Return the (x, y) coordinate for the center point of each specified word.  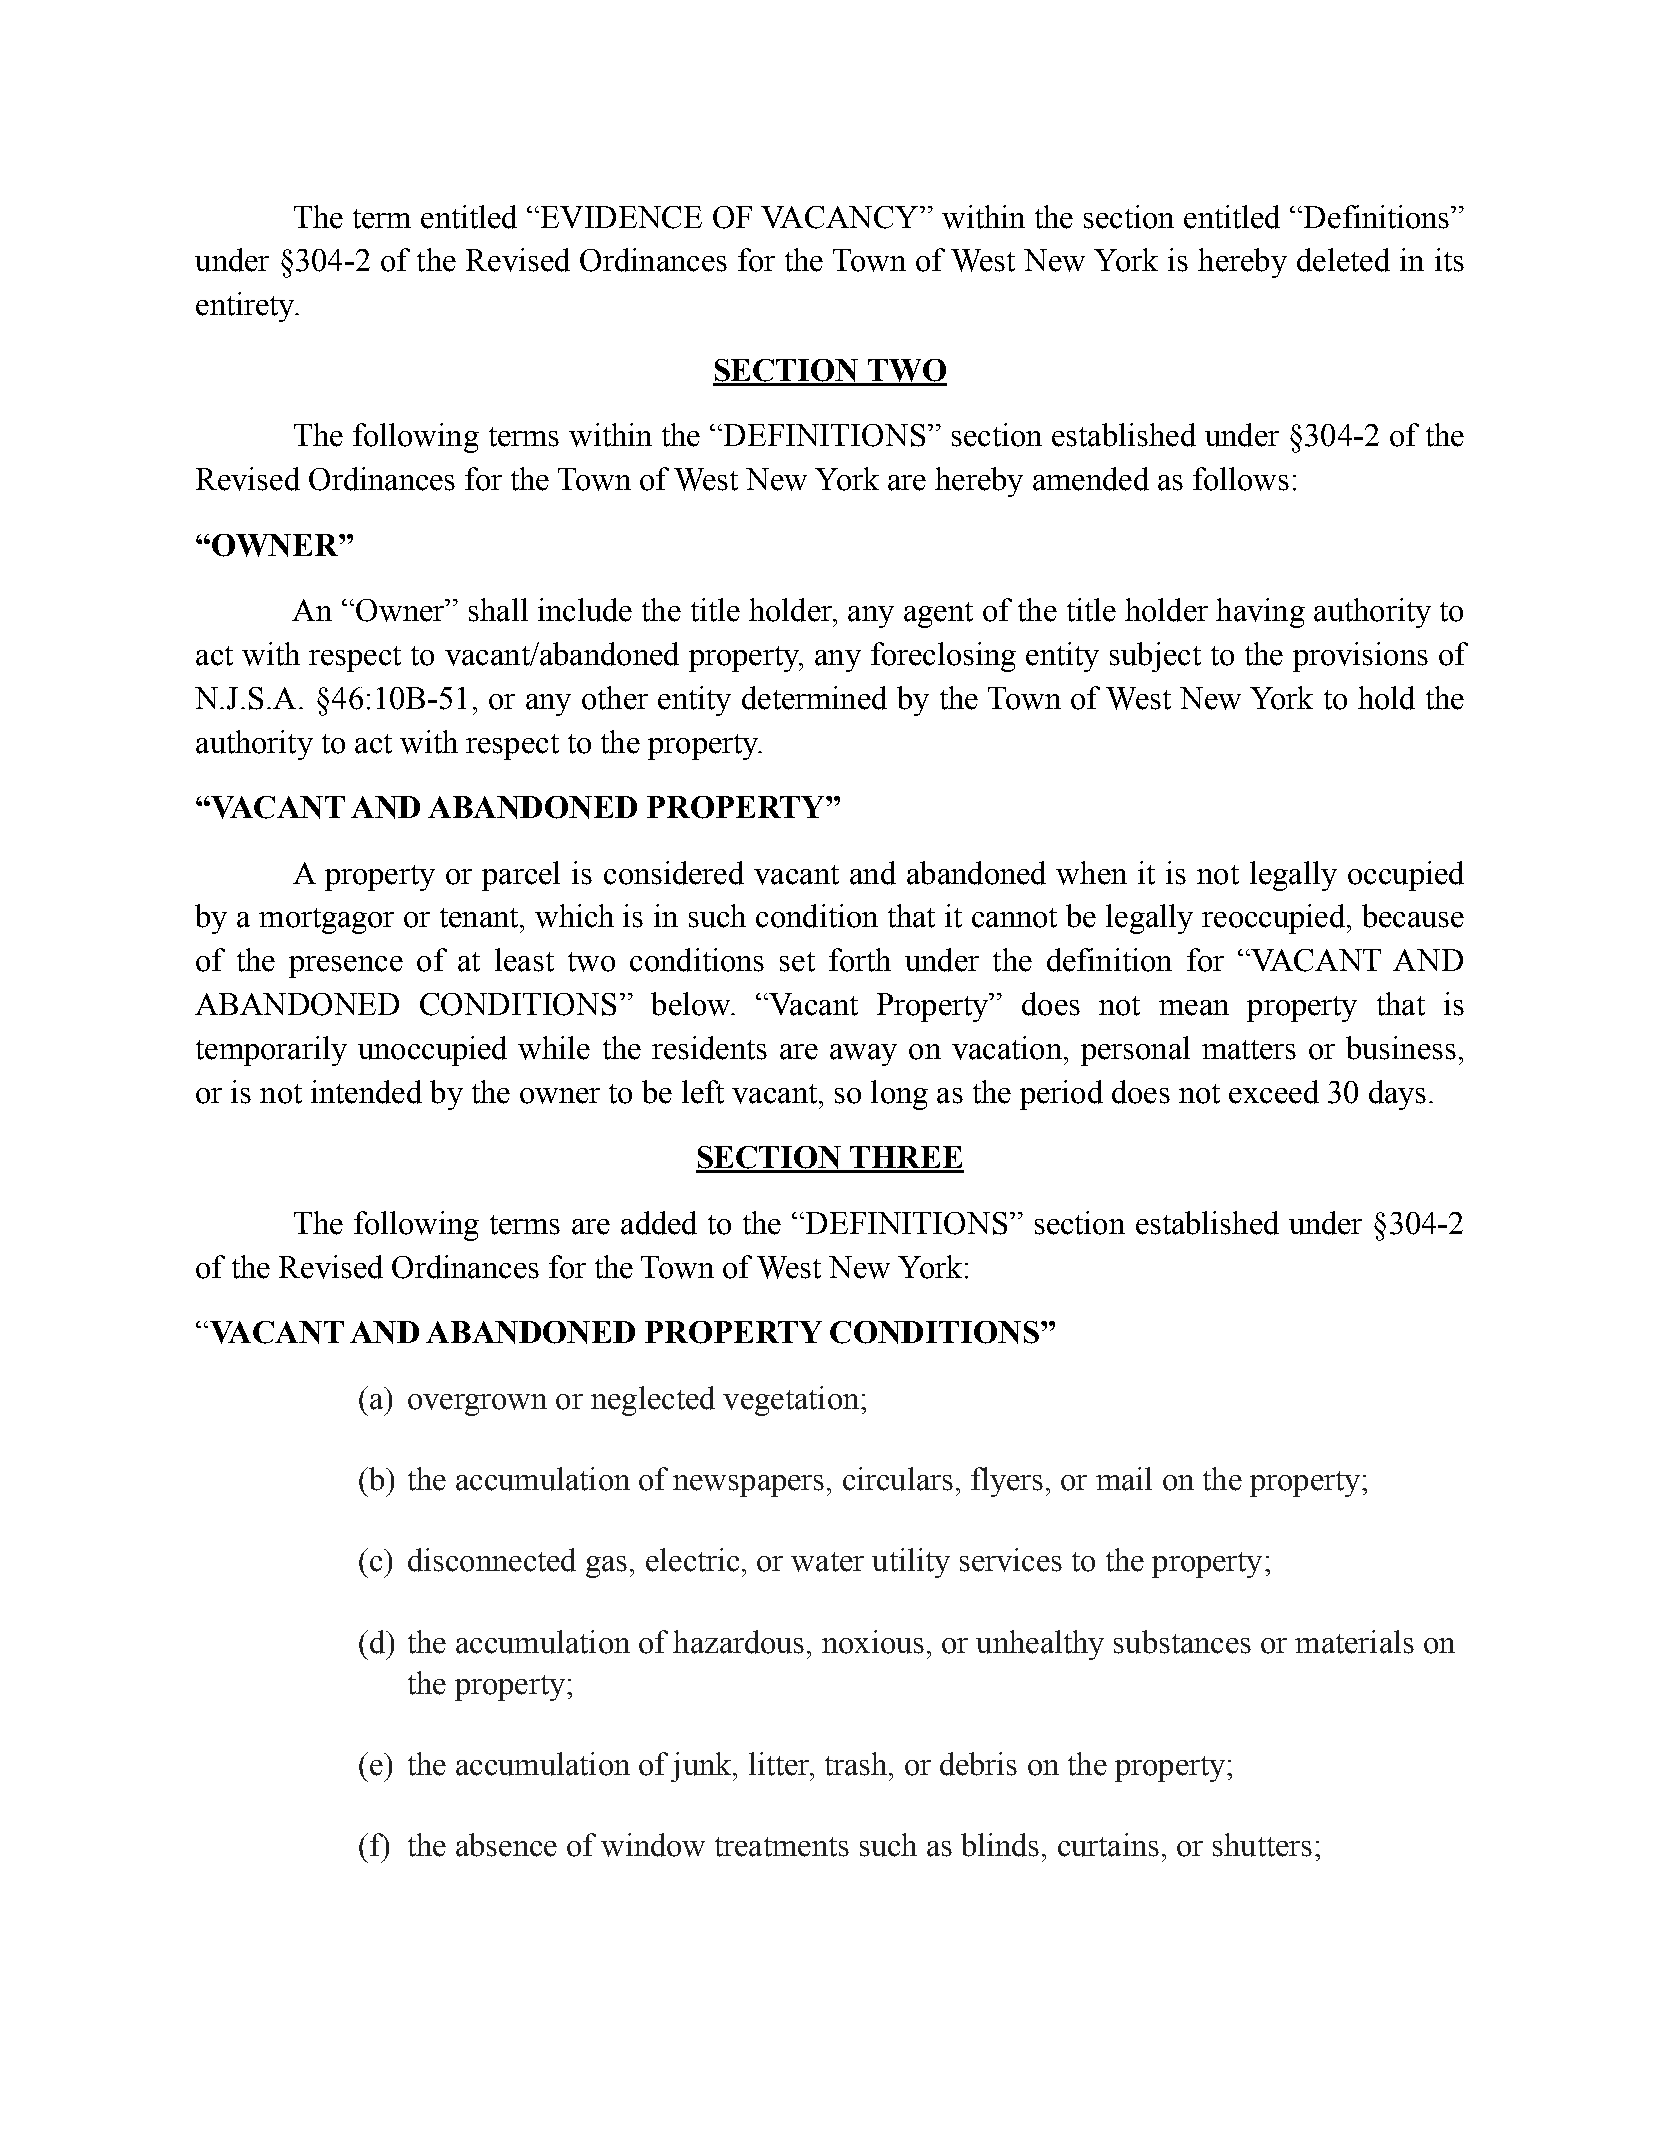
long (899, 1095)
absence (506, 1845)
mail (1124, 1479)
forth (860, 960)
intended (366, 1092)
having (1260, 613)
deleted (1343, 260)
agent (938, 615)
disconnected (492, 1560)
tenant (480, 918)
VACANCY (841, 217)
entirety (246, 307)
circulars (898, 1479)
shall (498, 610)
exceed (1274, 1092)
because (1413, 916)
